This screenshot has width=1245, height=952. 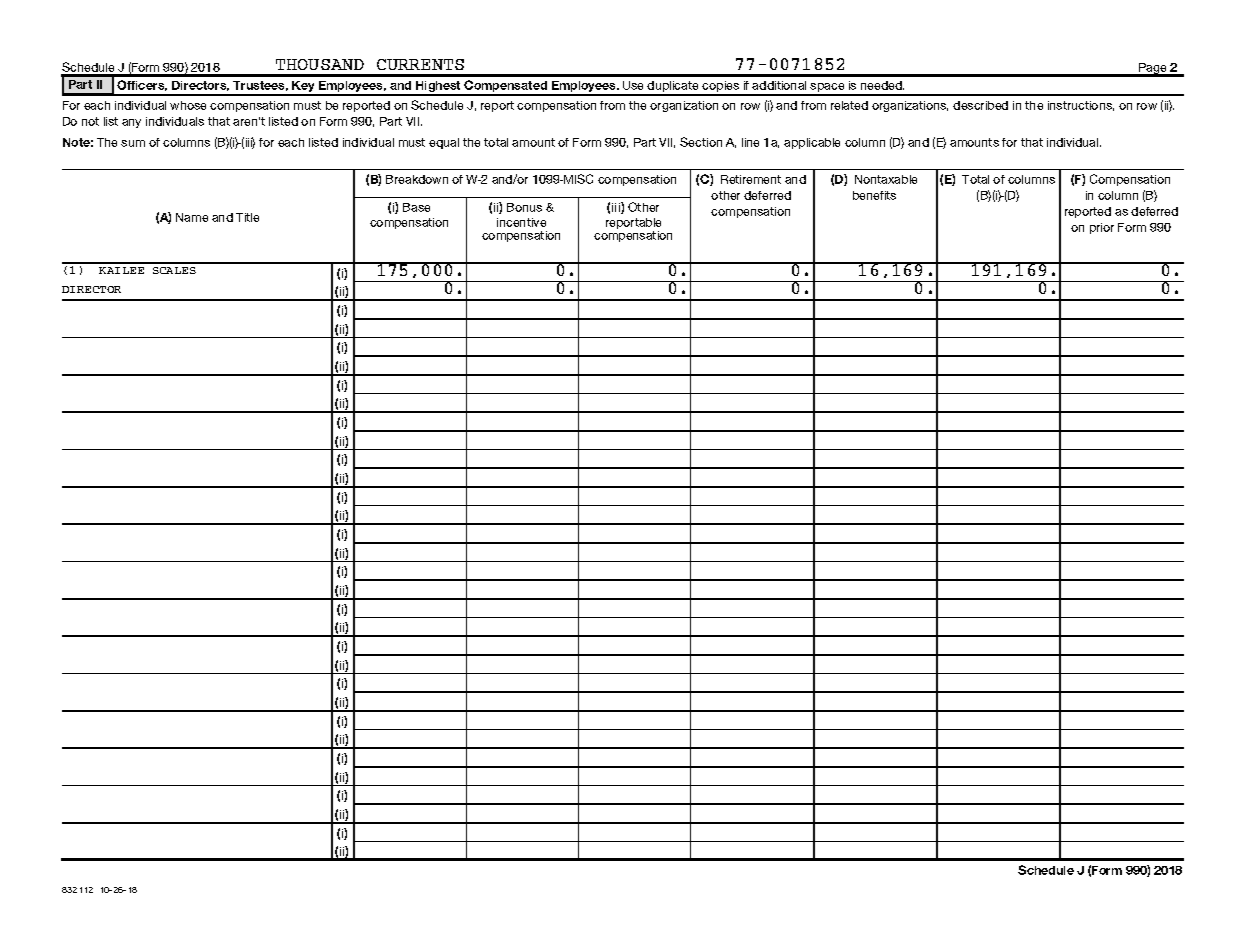 I want to click on SCALES, so click(x=174, y=270).
